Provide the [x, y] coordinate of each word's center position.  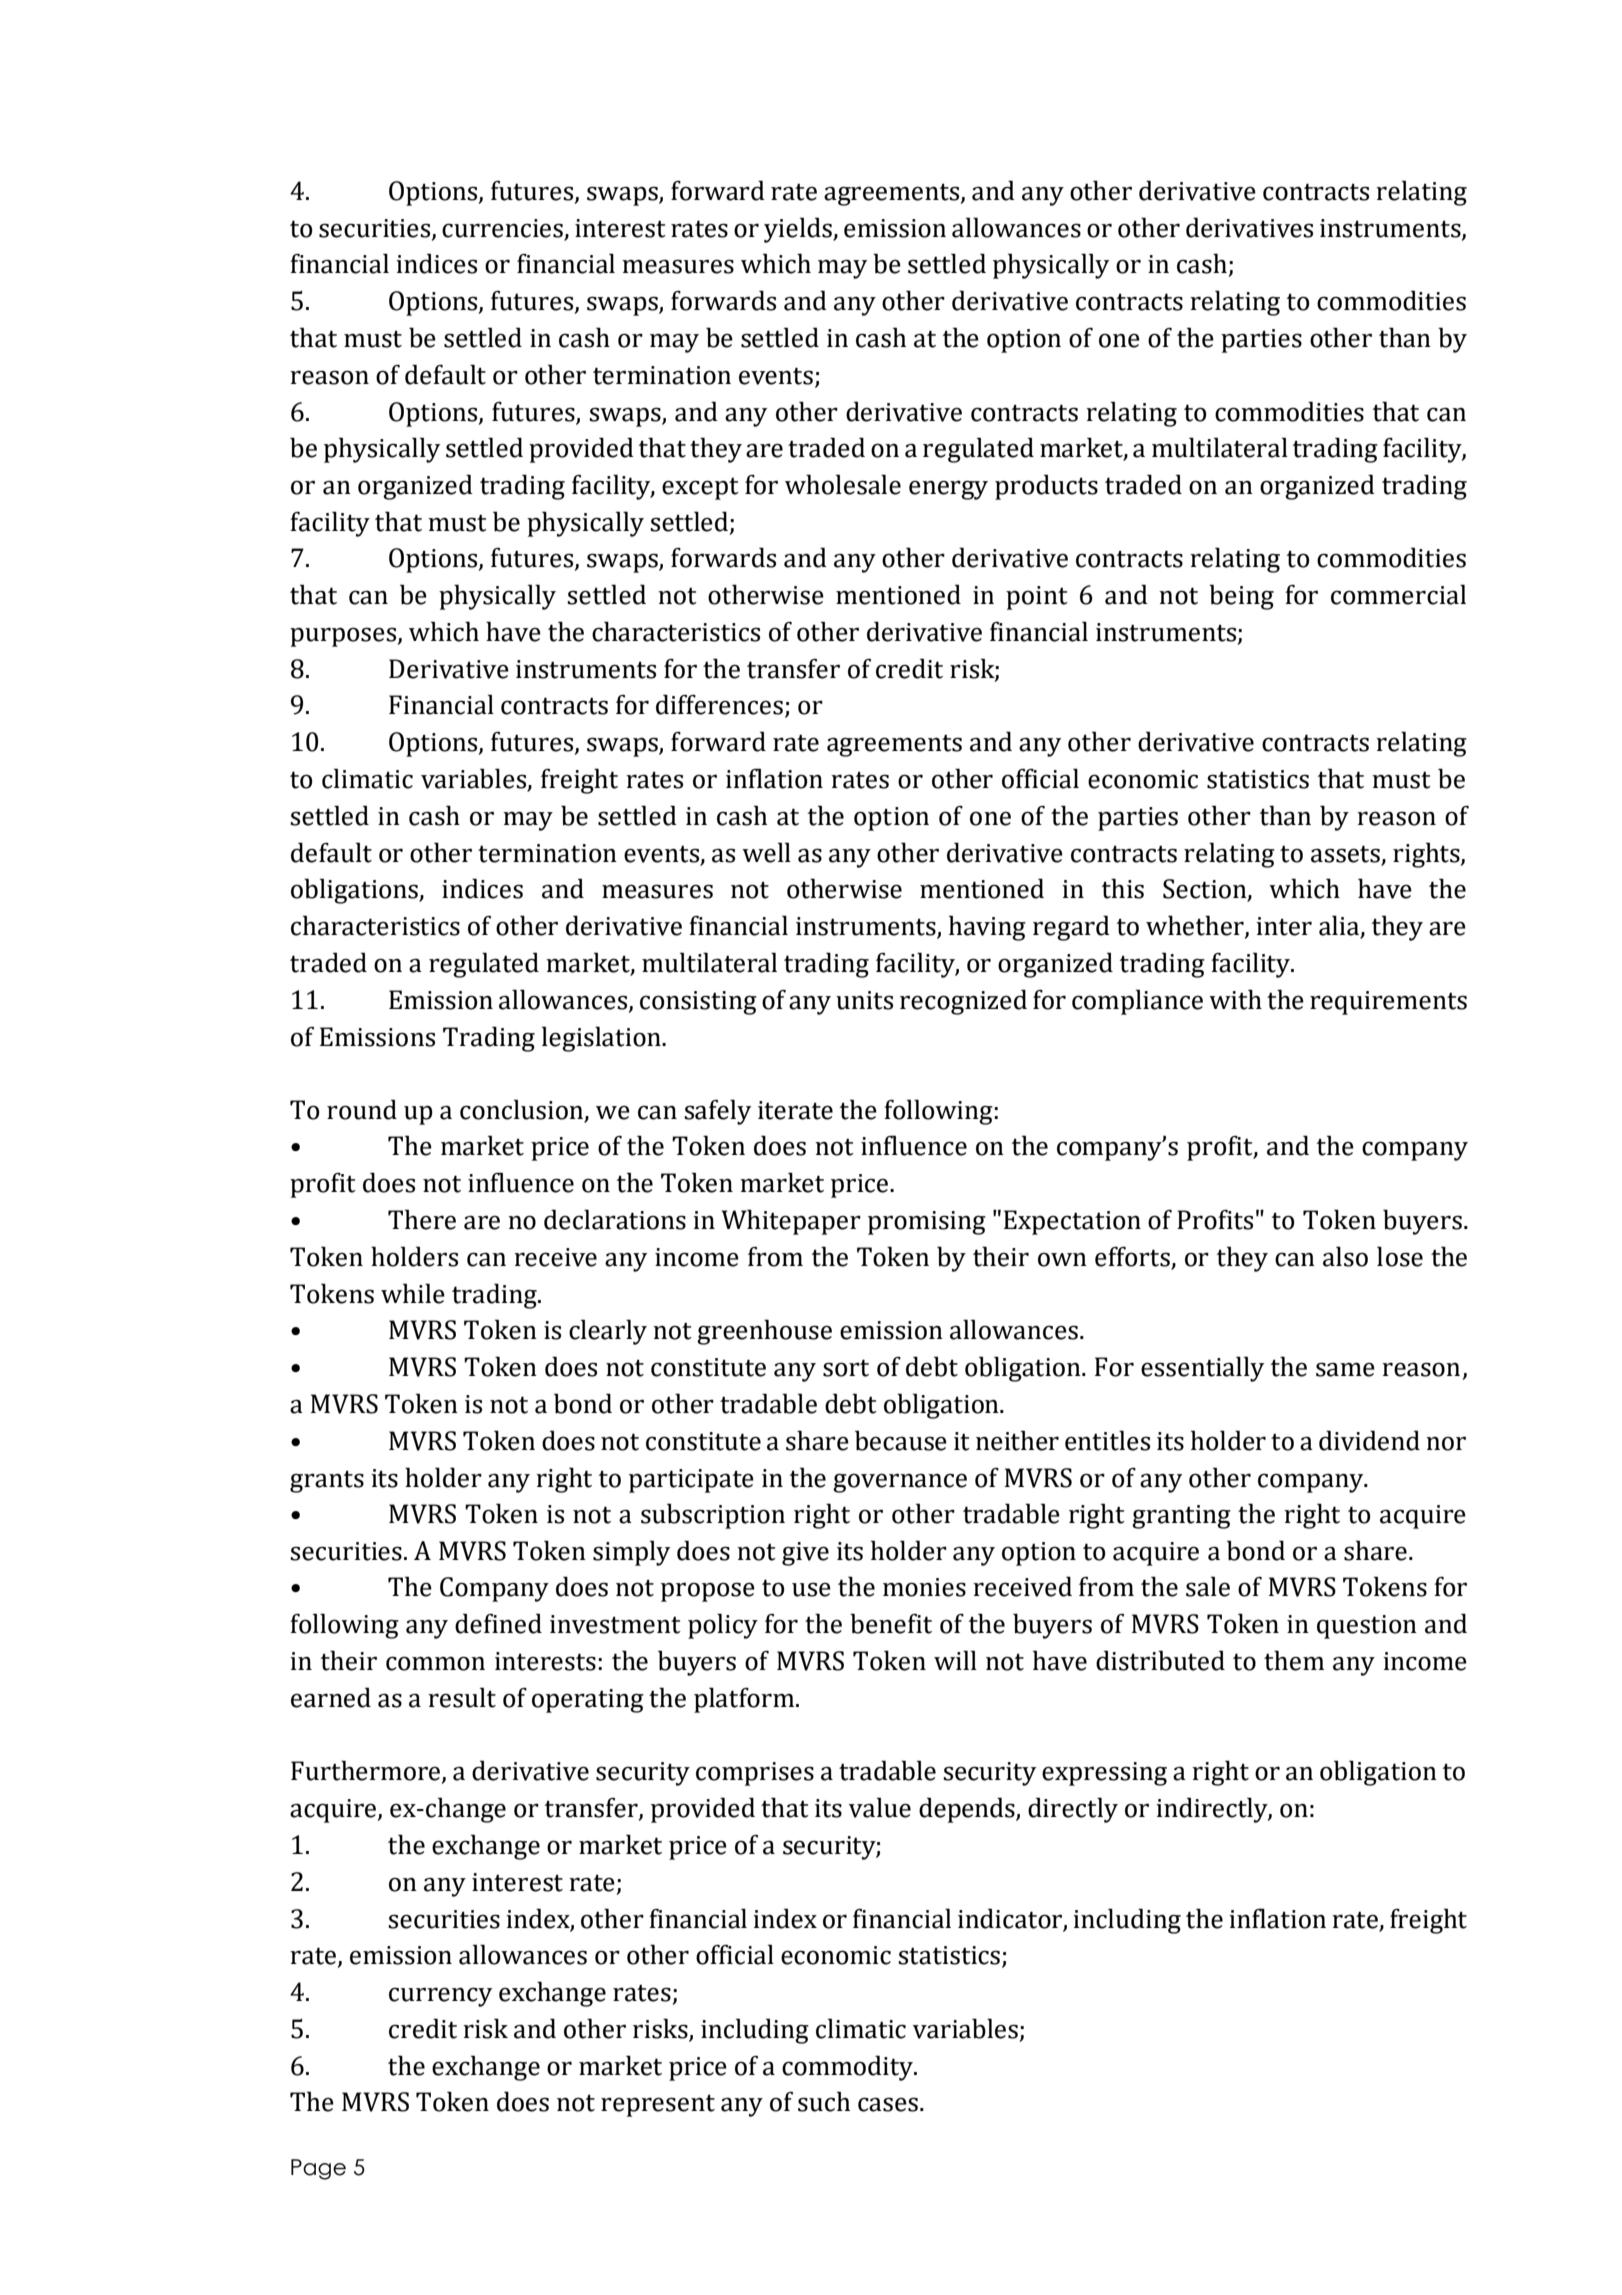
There [422, 1219]
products [1046, 487]
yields [799, 230]
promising [927, 1223]
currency [440, 1997]
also [1345, 1256]
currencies [502, 228]
